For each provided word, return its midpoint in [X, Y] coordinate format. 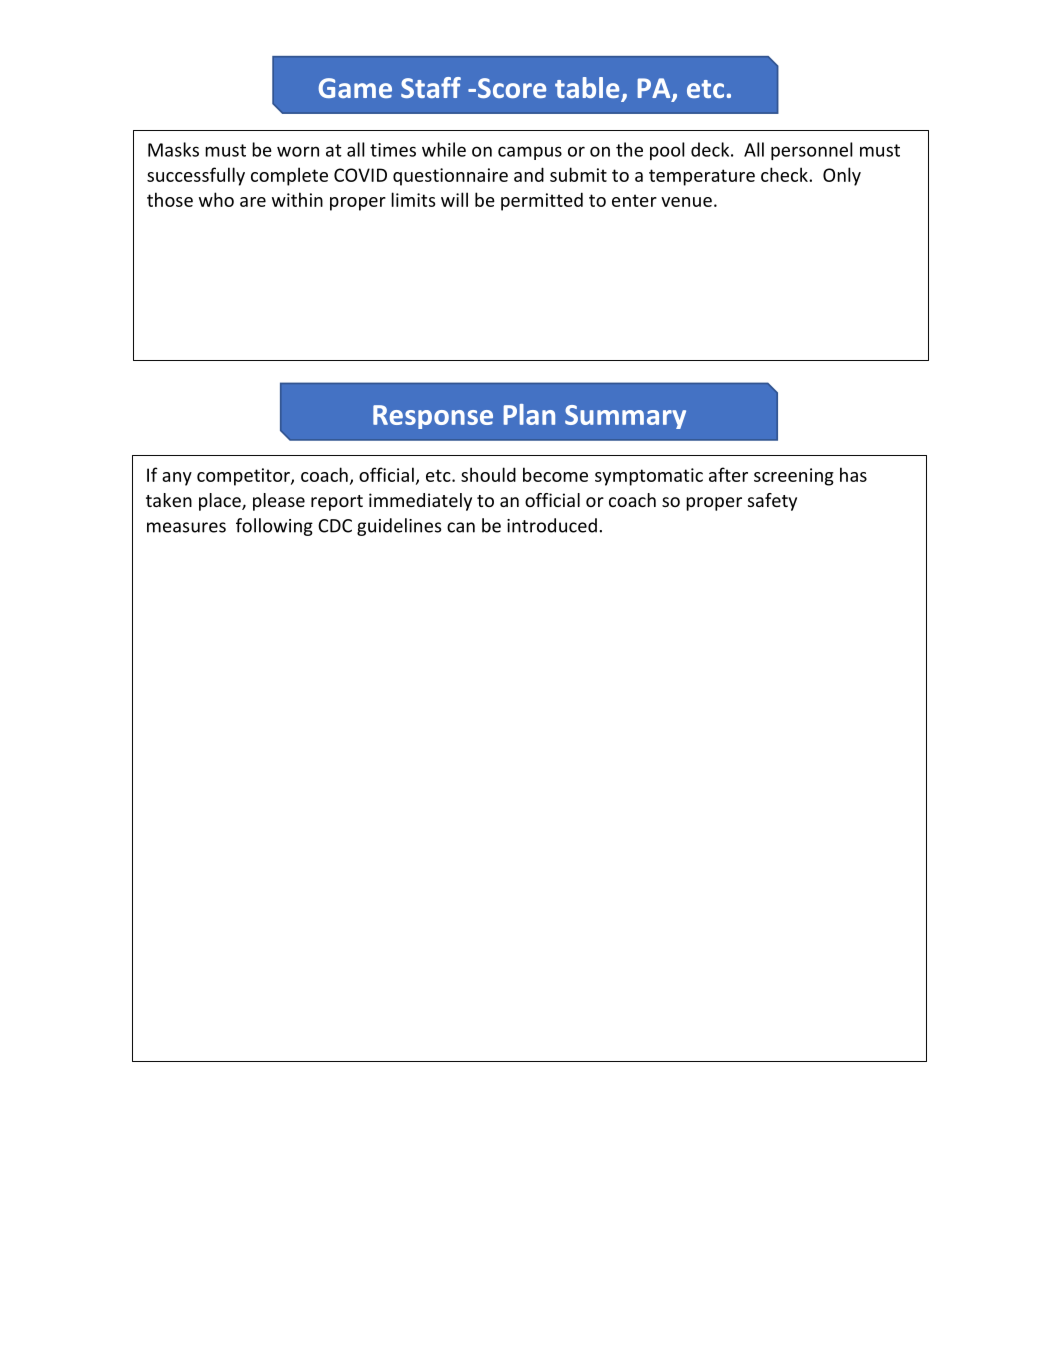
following [274, 527]
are [253, 202]
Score [510, 88]
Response [433, 417]
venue [686, 202]
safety [772, 502]
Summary [625, 417]
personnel [812, 151]
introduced [552, 525]
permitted [542, 201]
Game [355, 88]
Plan [529, 414]
